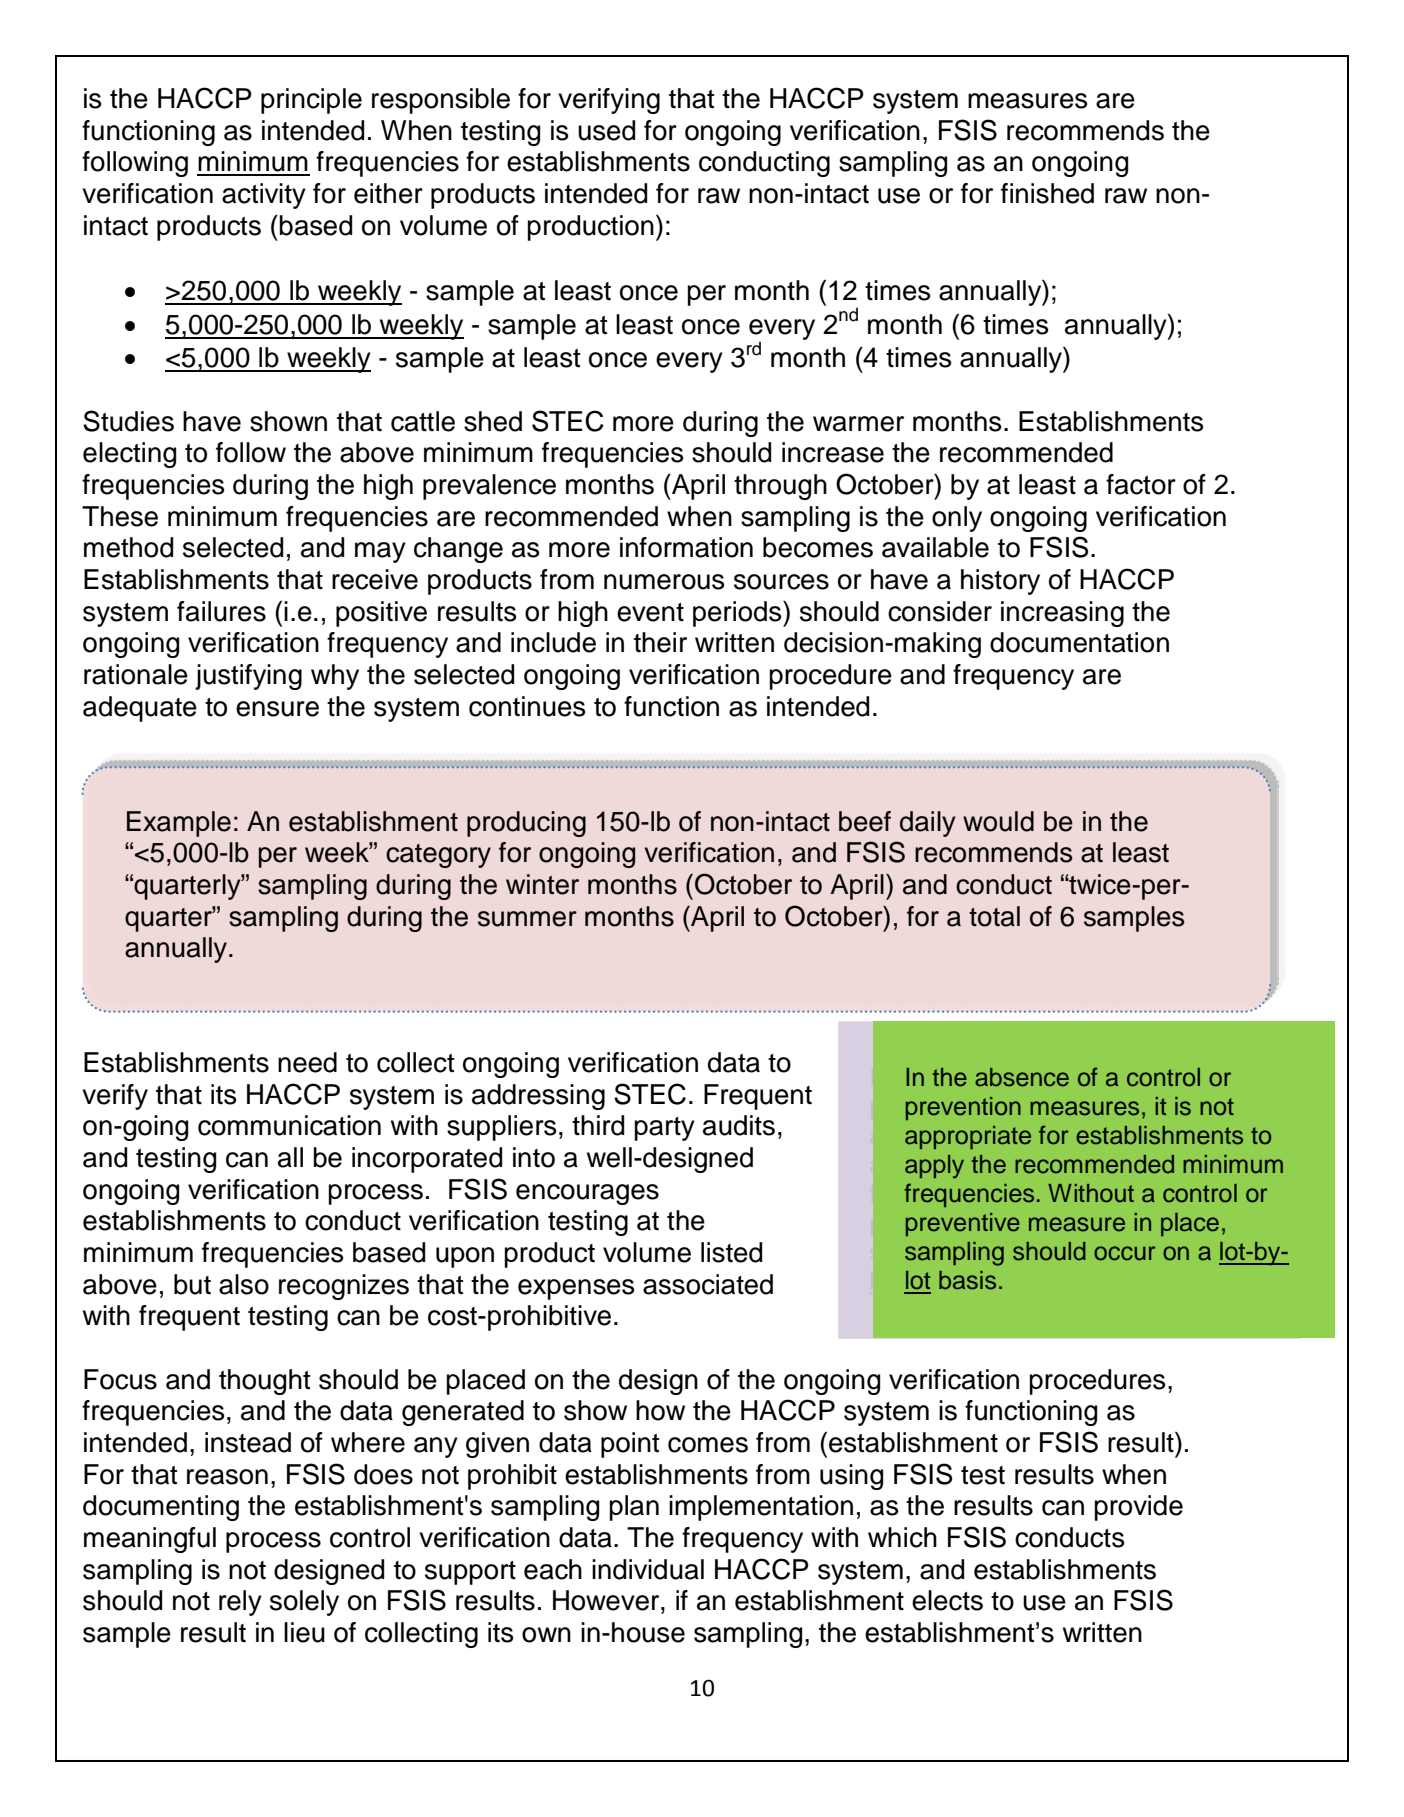 This image has height=1817, width=1404. Describe the element at coordinates (947, 1600) in the image. I see `elects` at that location.
